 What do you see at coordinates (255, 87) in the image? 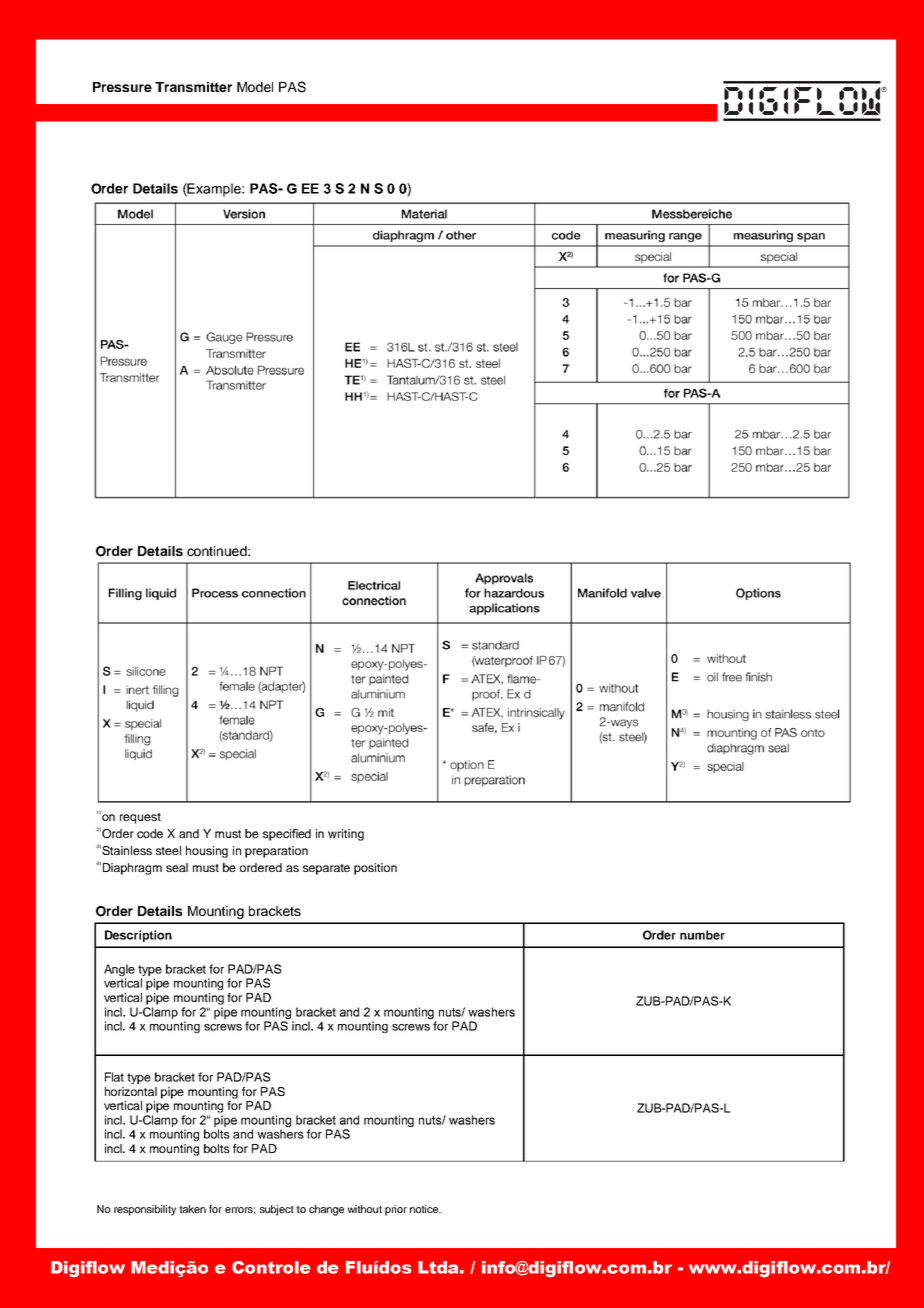
I see `Model` at bounding box center [255, 87].
